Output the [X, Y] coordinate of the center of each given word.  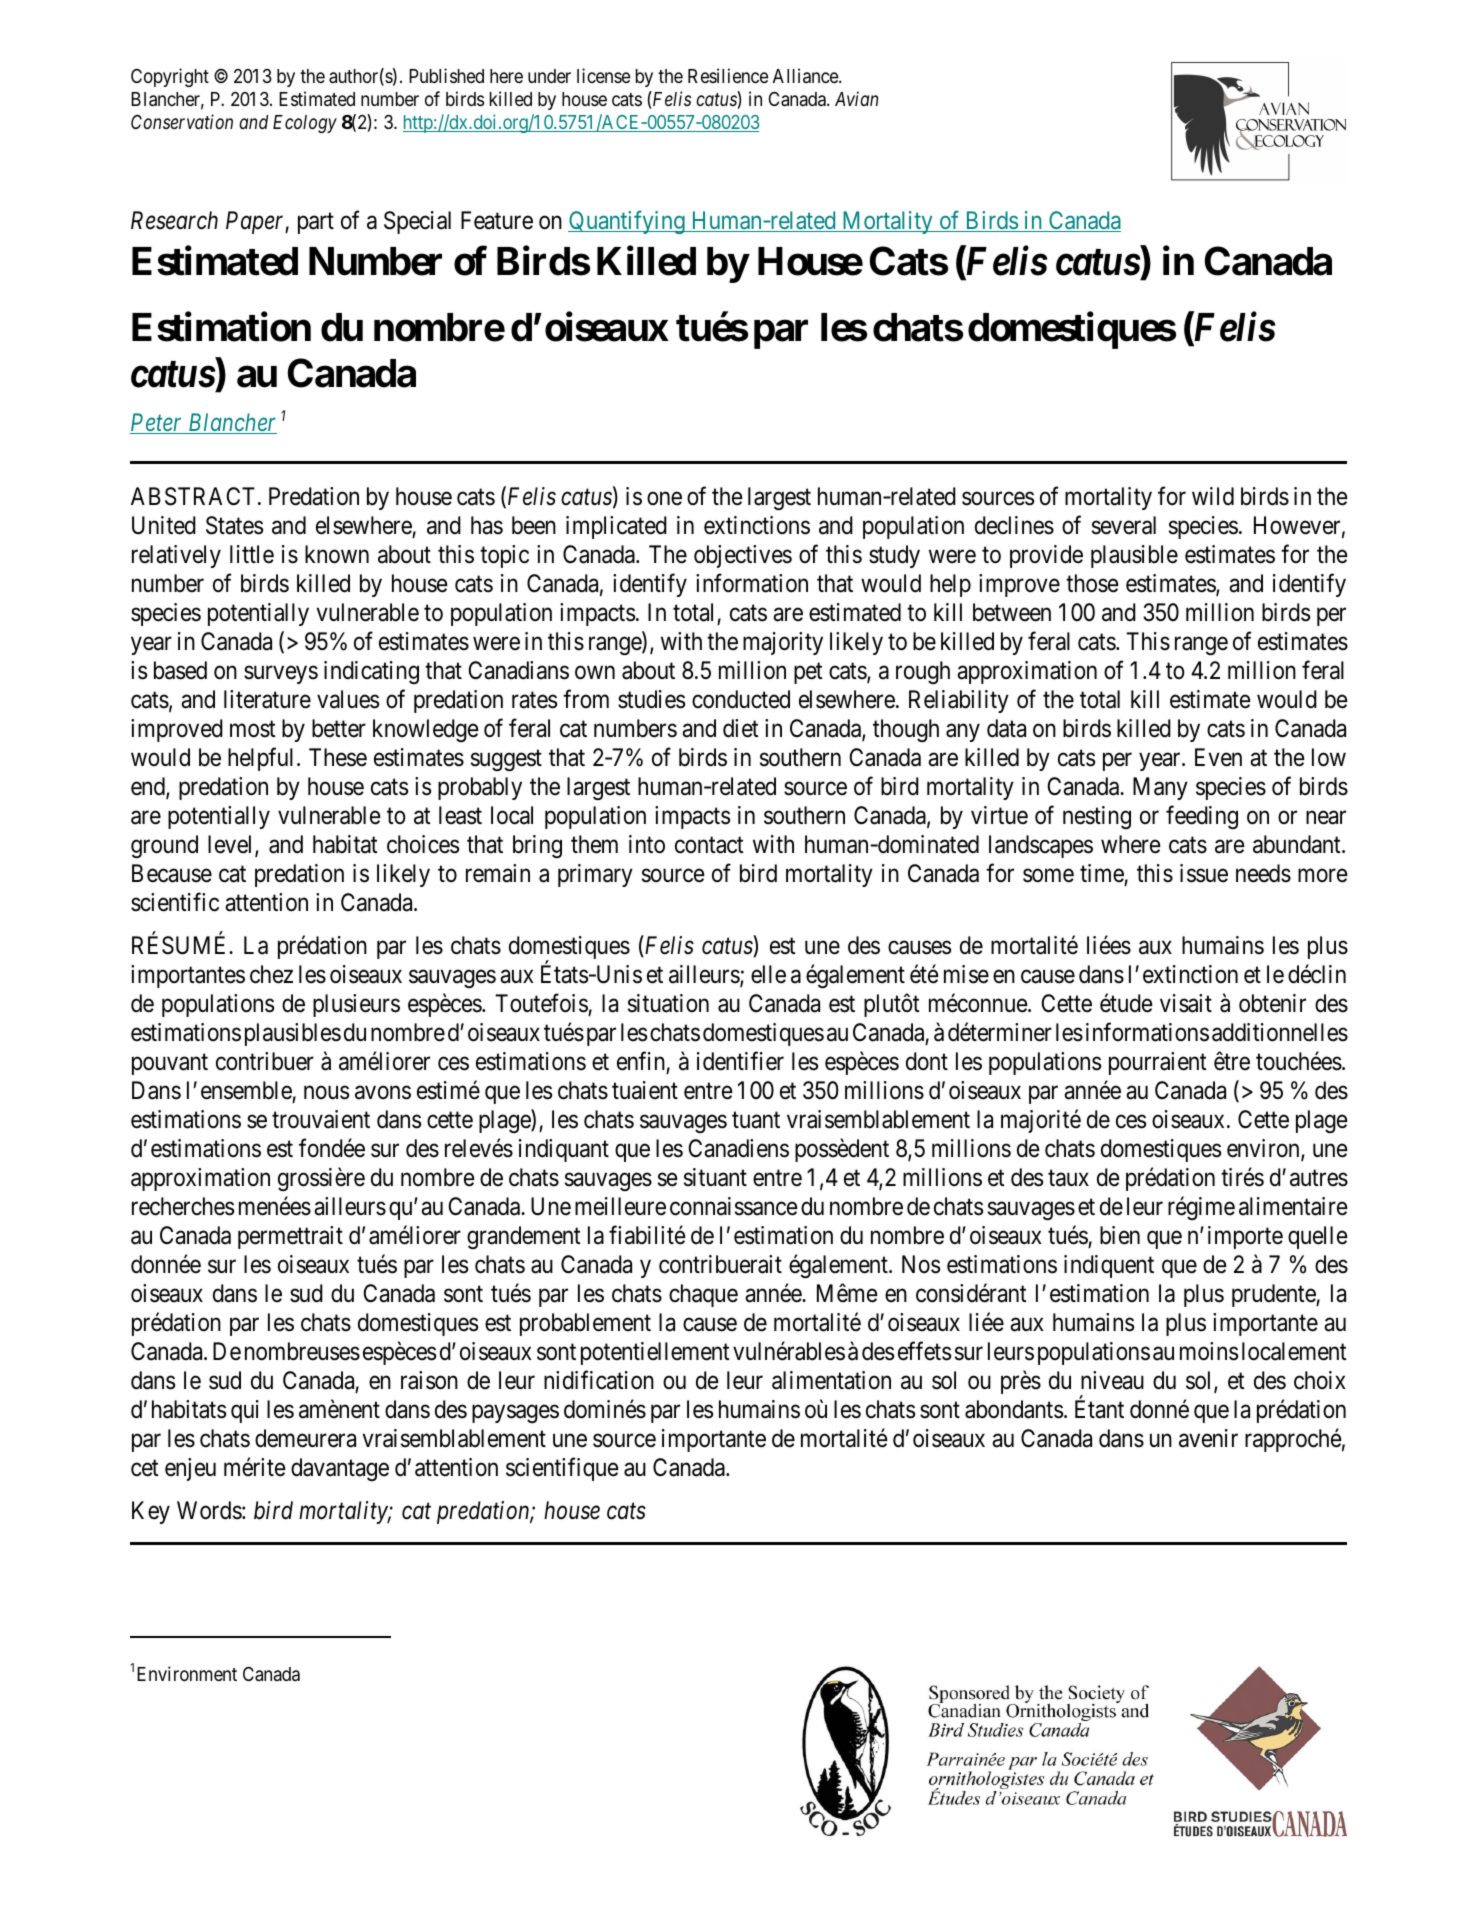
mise [966, 974]
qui [245, 1411]
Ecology [305, 124]
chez [271, 974]
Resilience [728, 75]
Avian [856, 98]
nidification [599, 1380]
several [1124, 525]
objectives [743, 556]
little [252, 554]
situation [668, 1003]
